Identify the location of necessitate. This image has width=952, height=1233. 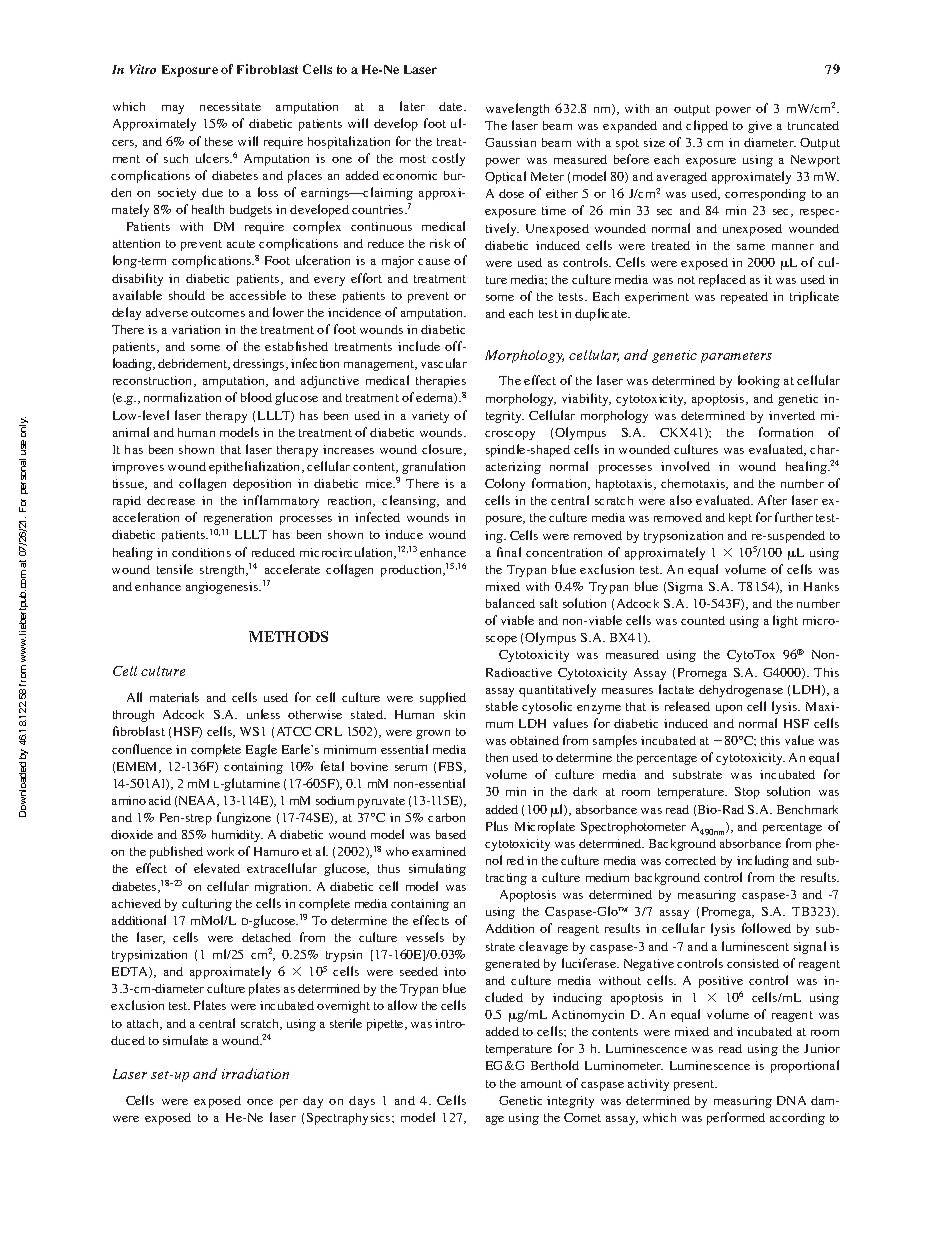
(230, 106).
